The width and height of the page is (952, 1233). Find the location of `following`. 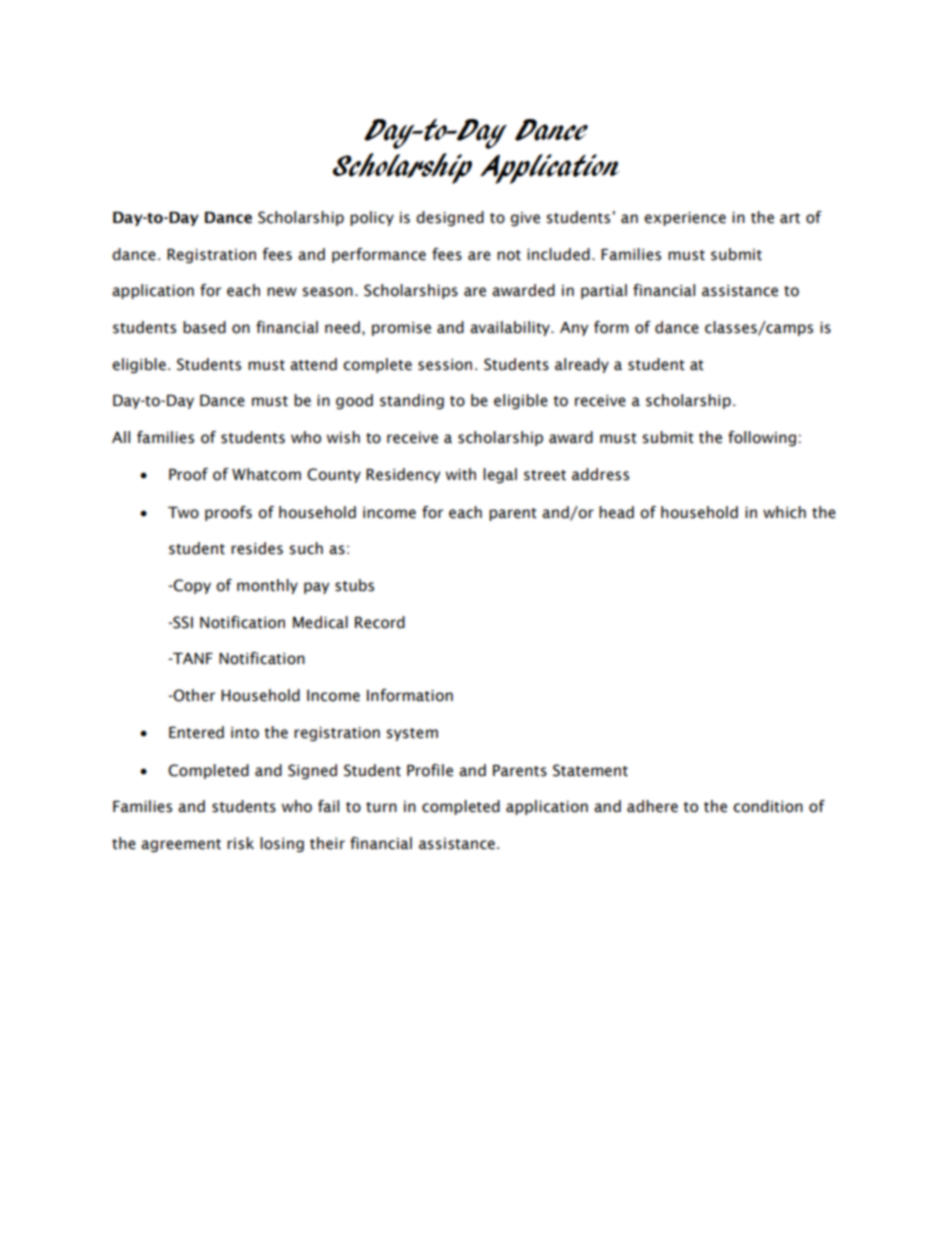

following is located at coordinates (762, 438).
